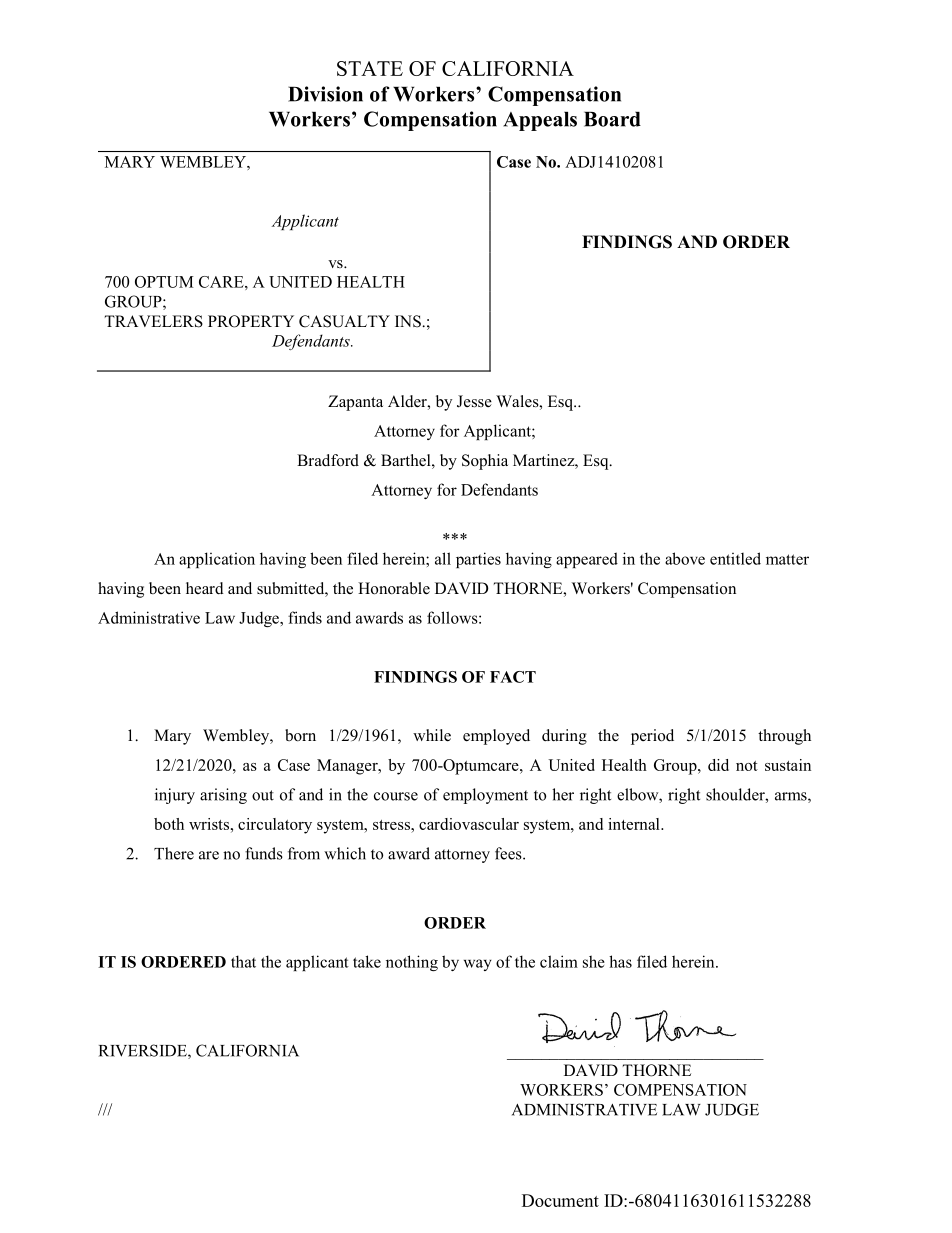 The image size is (952, 1233). What do you see at coordinates (612, 119) in the screenshot?
I see `Board` at bounding box center [612, 119].
